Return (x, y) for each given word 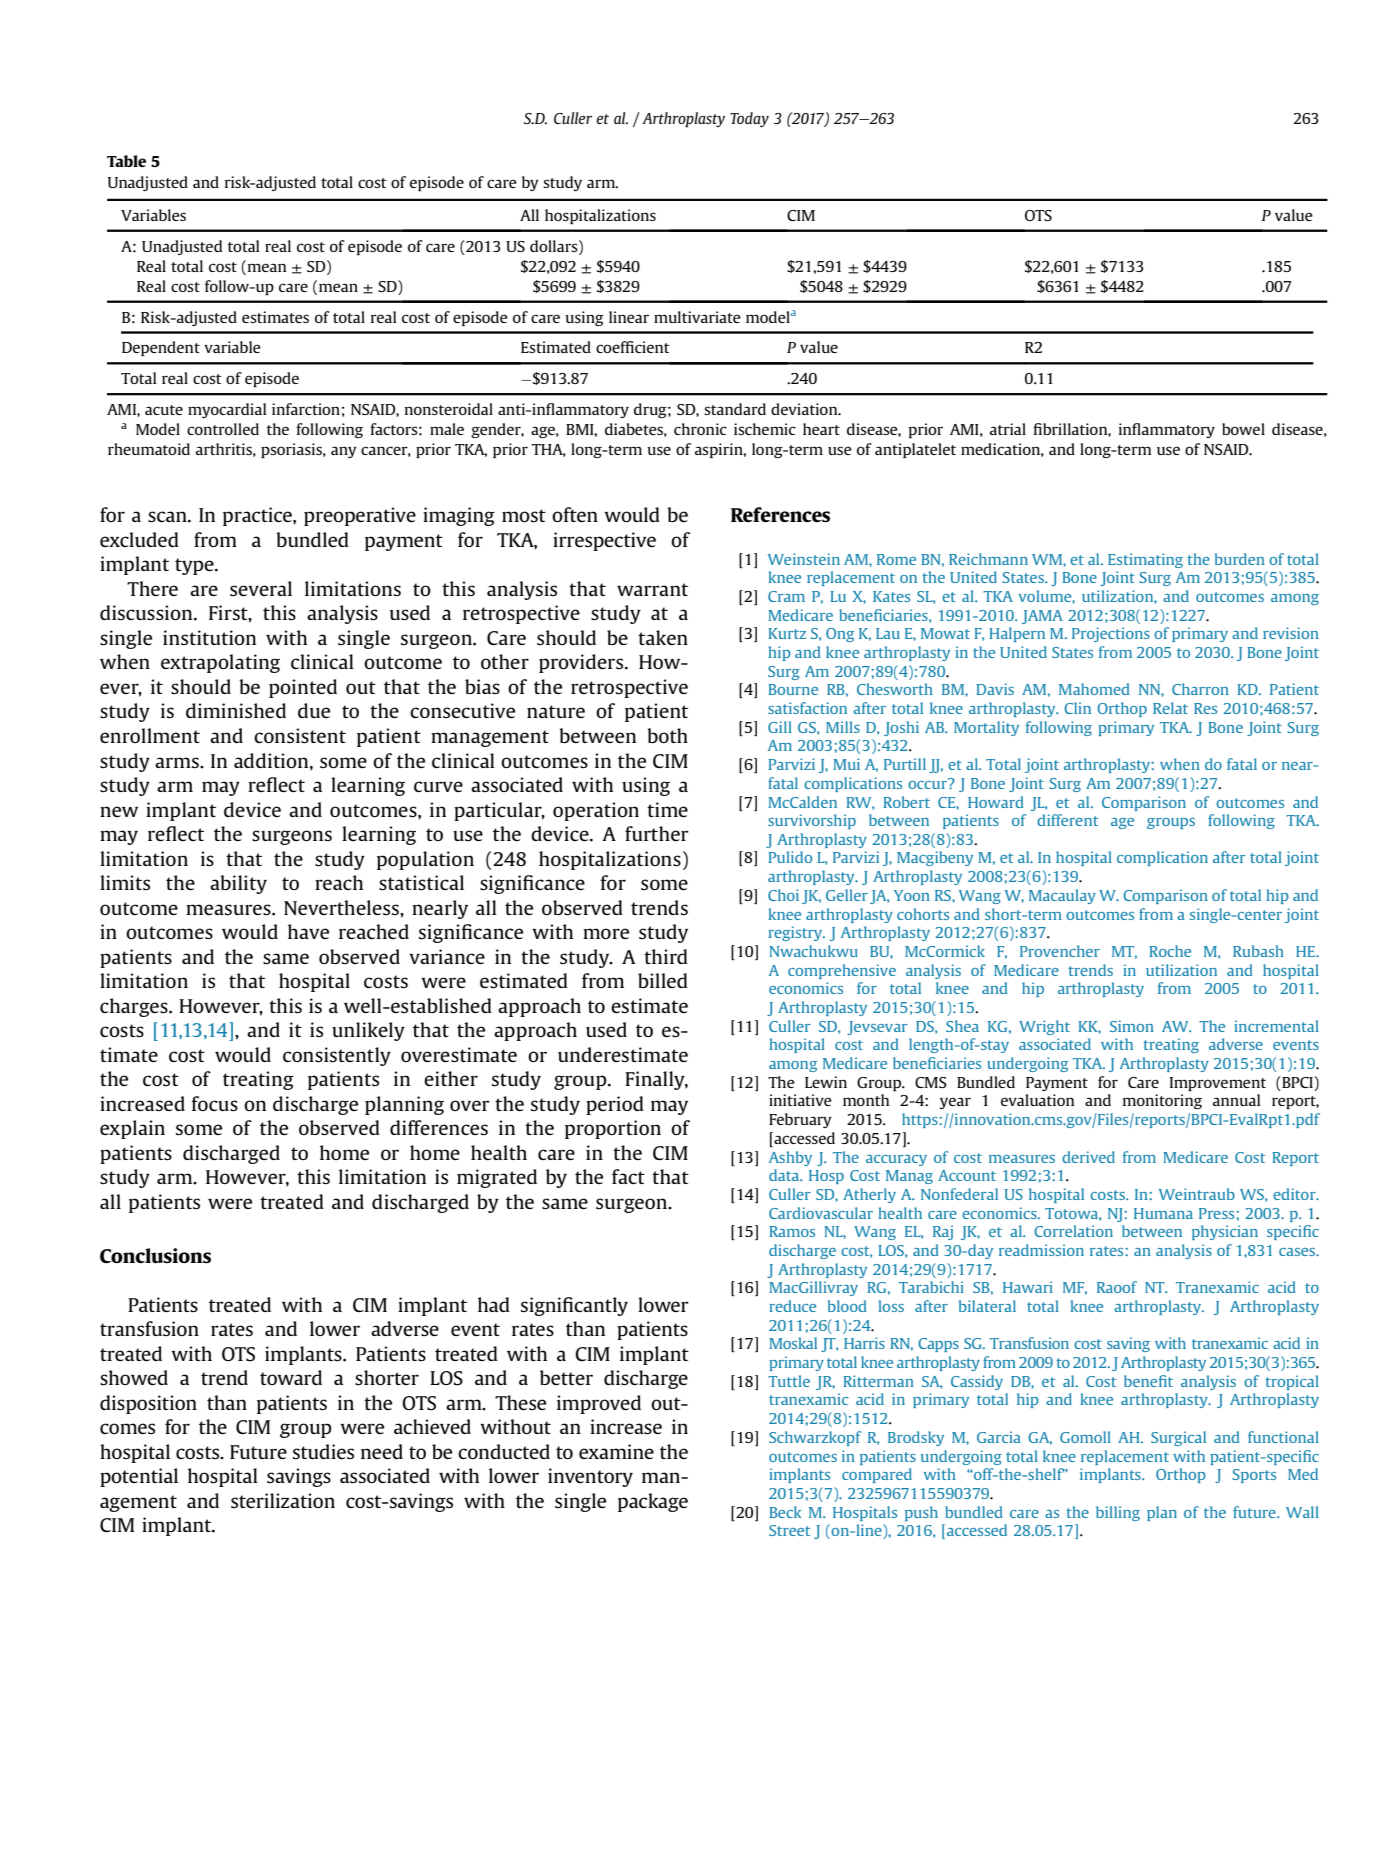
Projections (1111, 634)
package (653, 1502)
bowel (1243, 429)
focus (215, 1103)
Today (749, 119)
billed (663, 980)
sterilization (283, 1500)
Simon (1132, 1026)
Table (126, 161)
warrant (652, 589)
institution (209, 637)
